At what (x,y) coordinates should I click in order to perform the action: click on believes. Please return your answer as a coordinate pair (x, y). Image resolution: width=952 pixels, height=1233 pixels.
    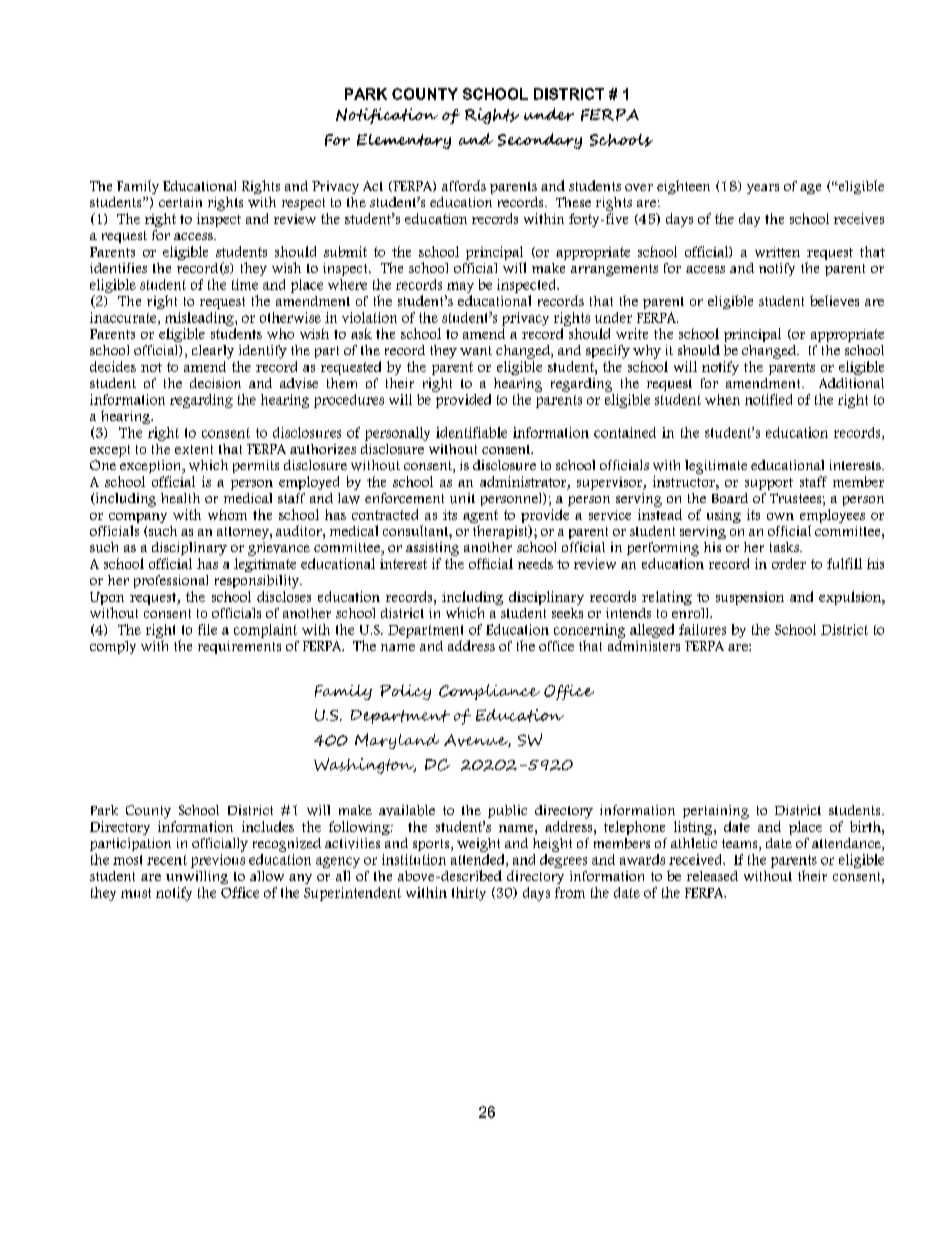
    Looking at the image, I should click on (834, 300).
